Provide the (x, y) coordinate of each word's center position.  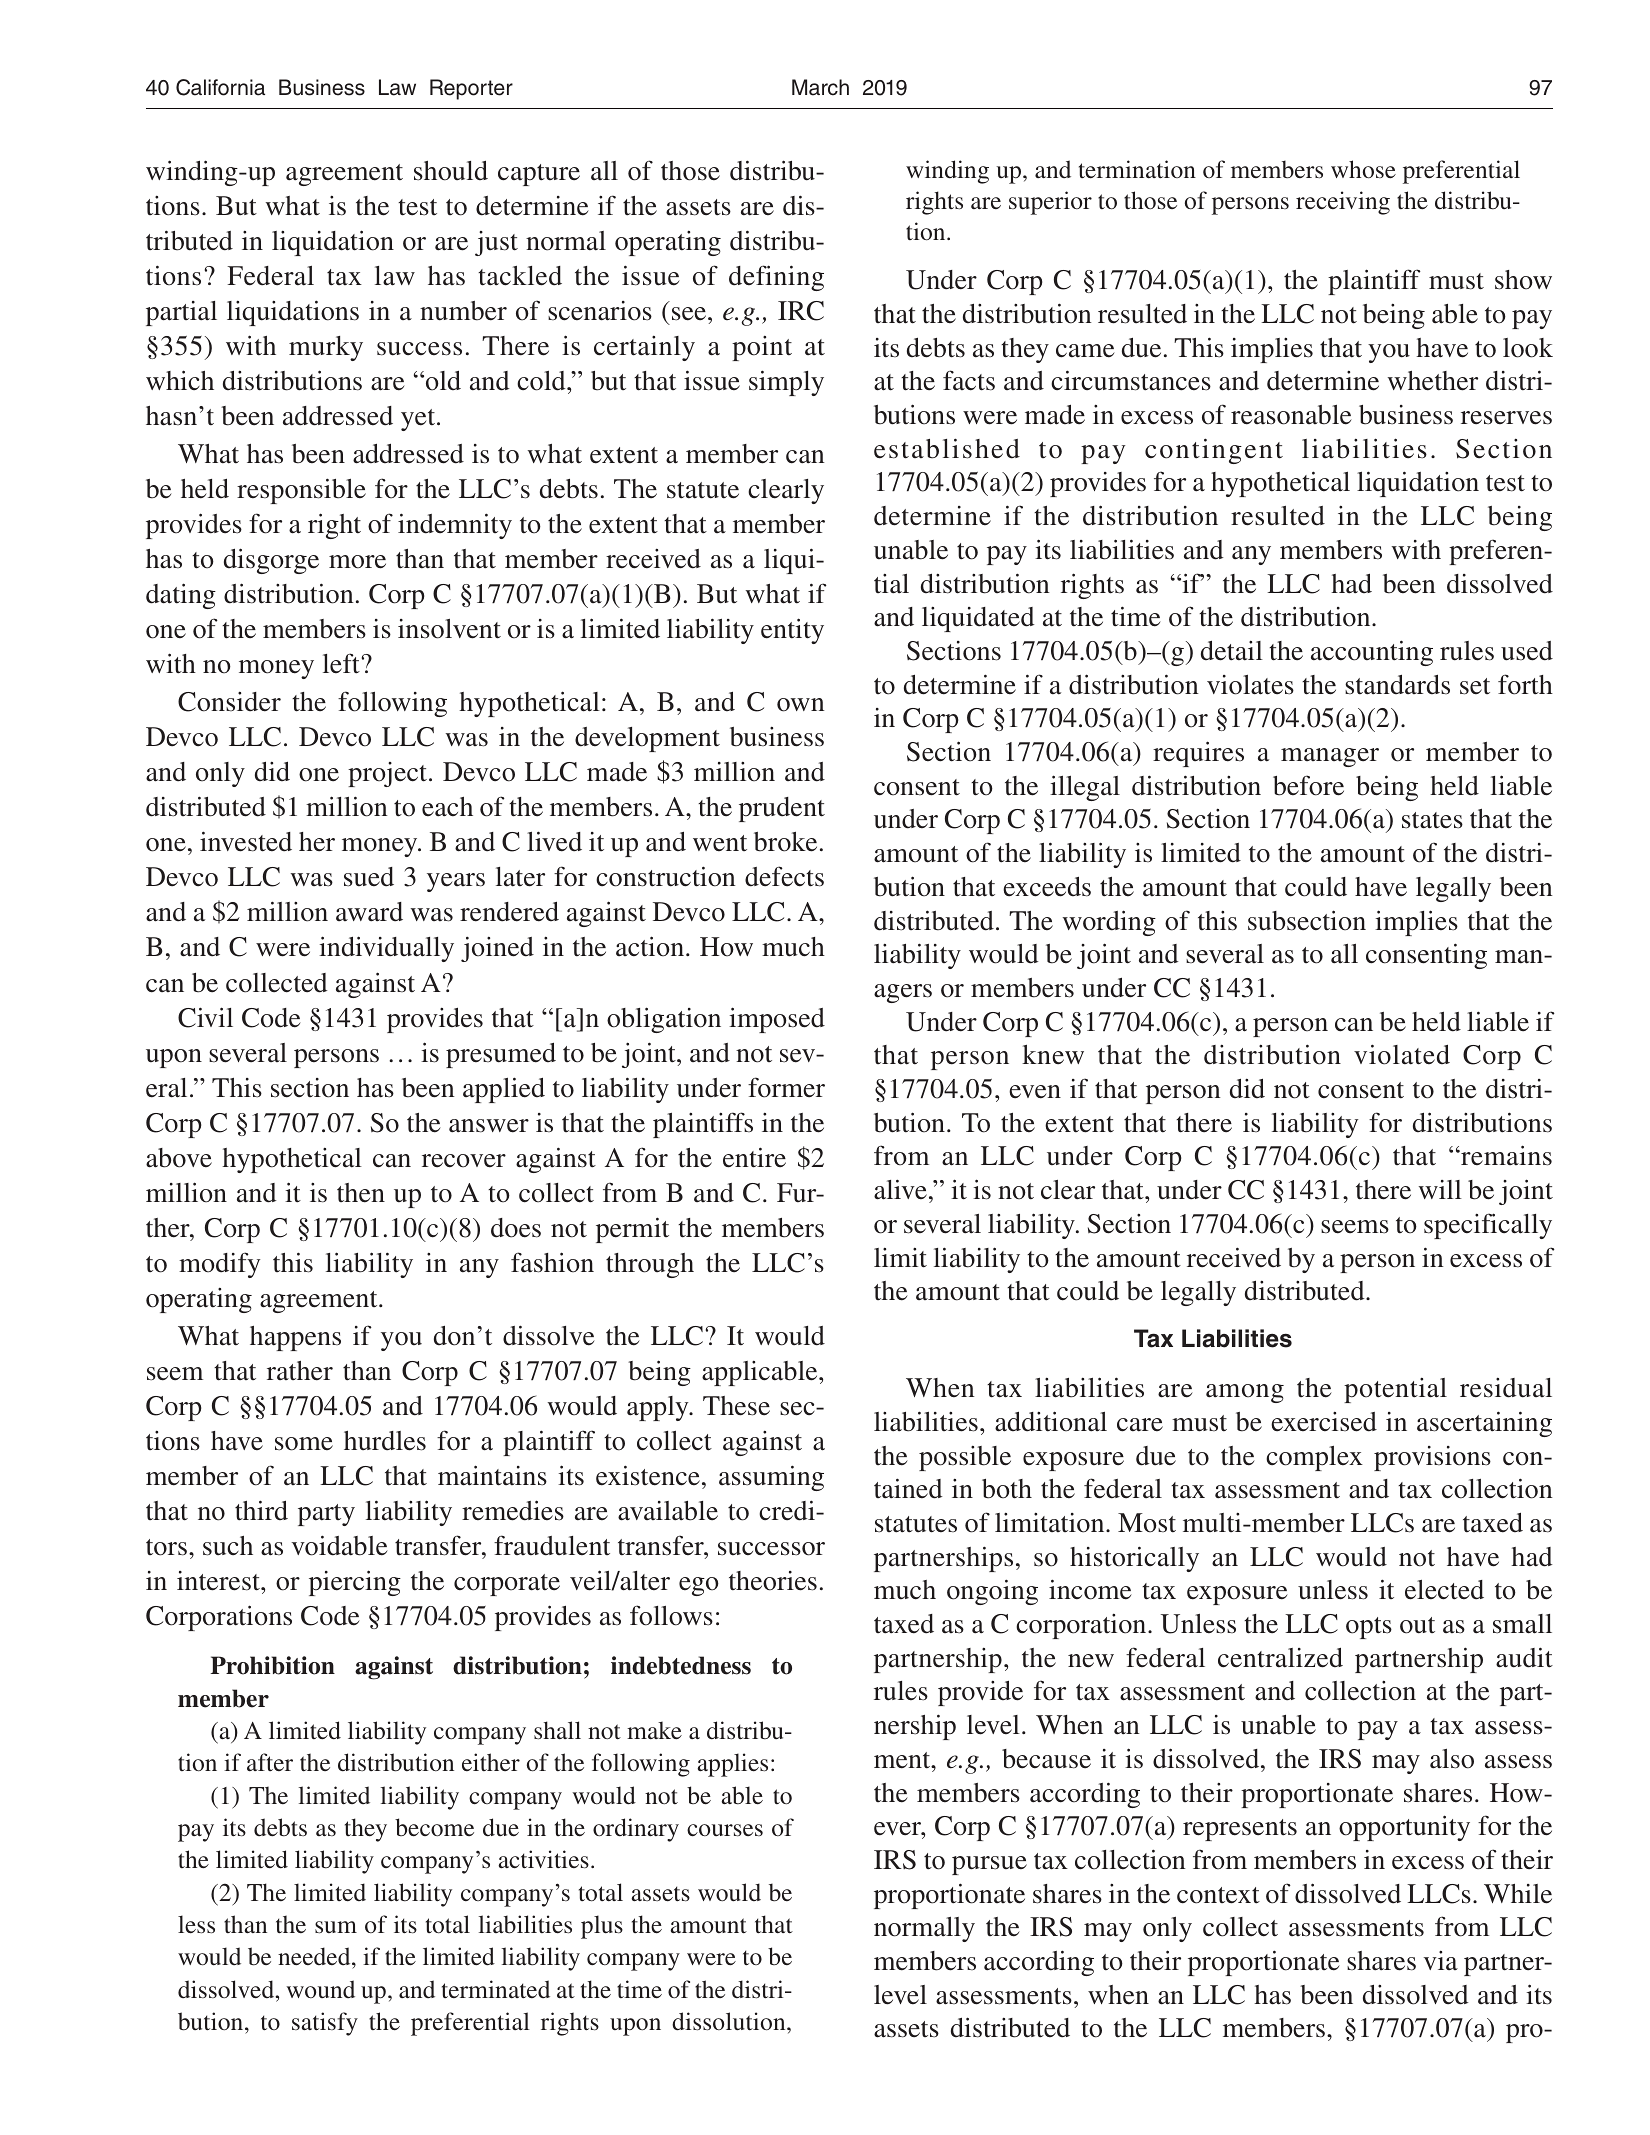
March (820, 87)
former (786, 1087)
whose (1363, 169)
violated (1402, 1054)
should (451, 171)
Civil (205, 1017)
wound (320, 1989)
